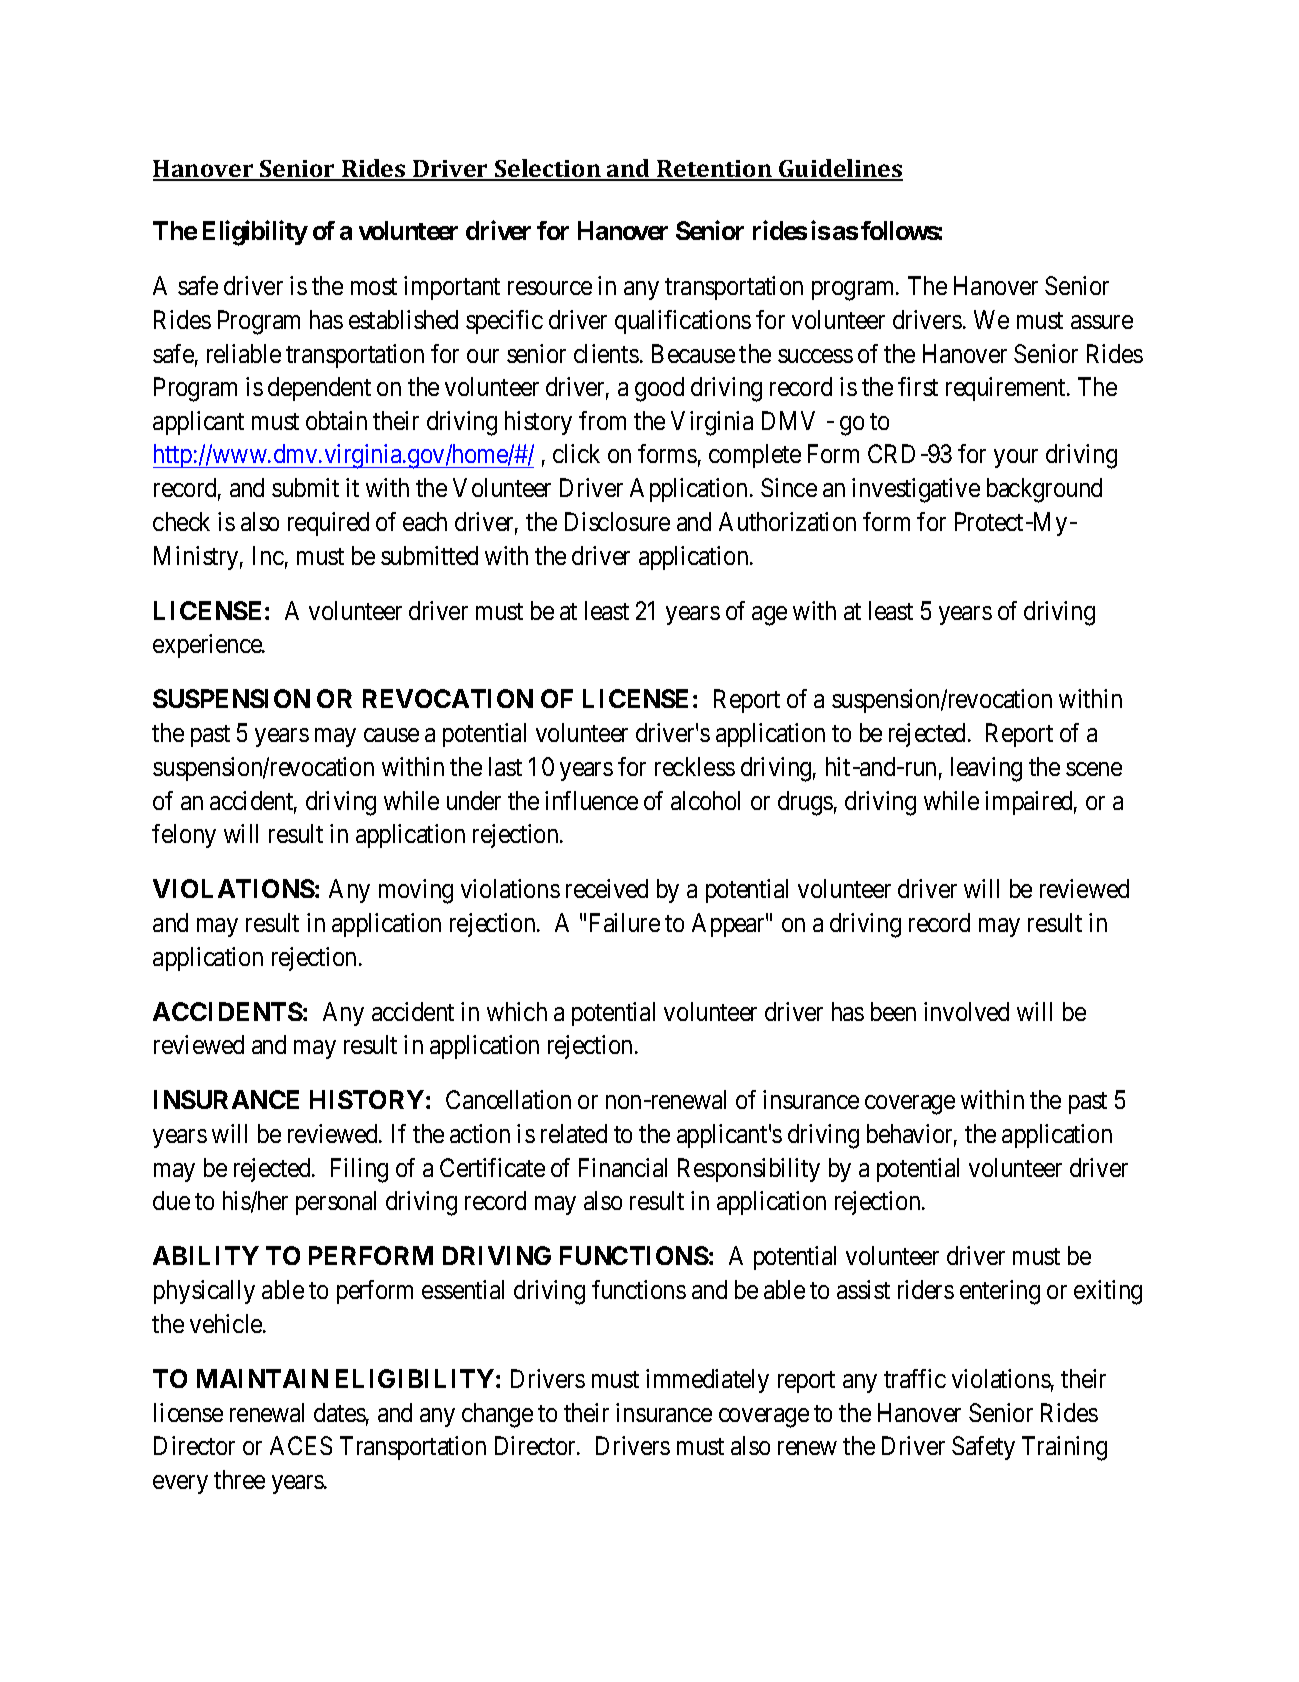 The height and width of the image is (1682, 1299). I want to click on most, so click(374, 287).
